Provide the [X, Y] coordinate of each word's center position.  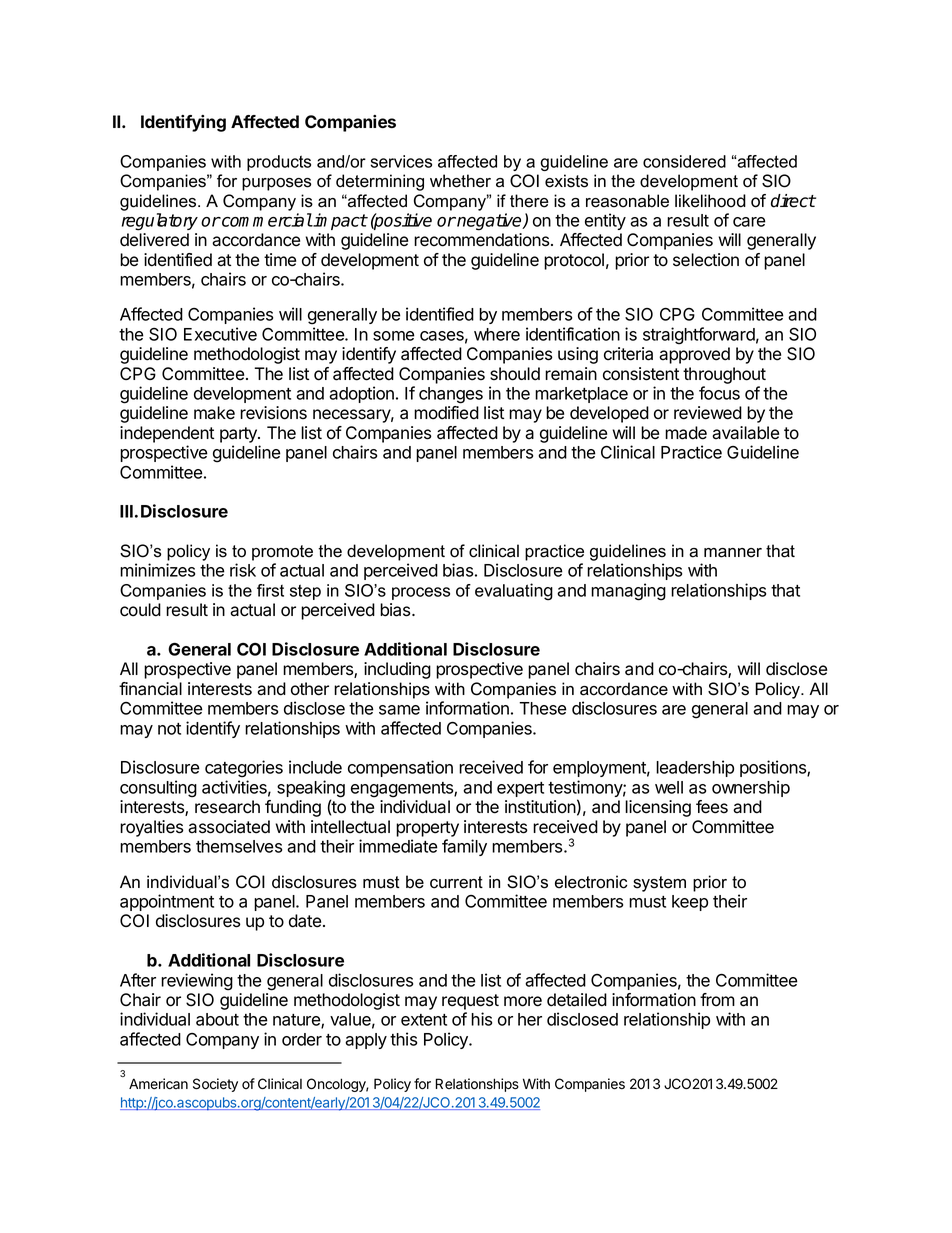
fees [712, 807]
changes [451, 395]
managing [628, 592]
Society [215, 1085]
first [270, 590]
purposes [276, 184]
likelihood [710, 201]
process [421, 593]
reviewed [708, 413]
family [464, 847]
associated [229, 827]
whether [460, 181]
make [214, 413]
